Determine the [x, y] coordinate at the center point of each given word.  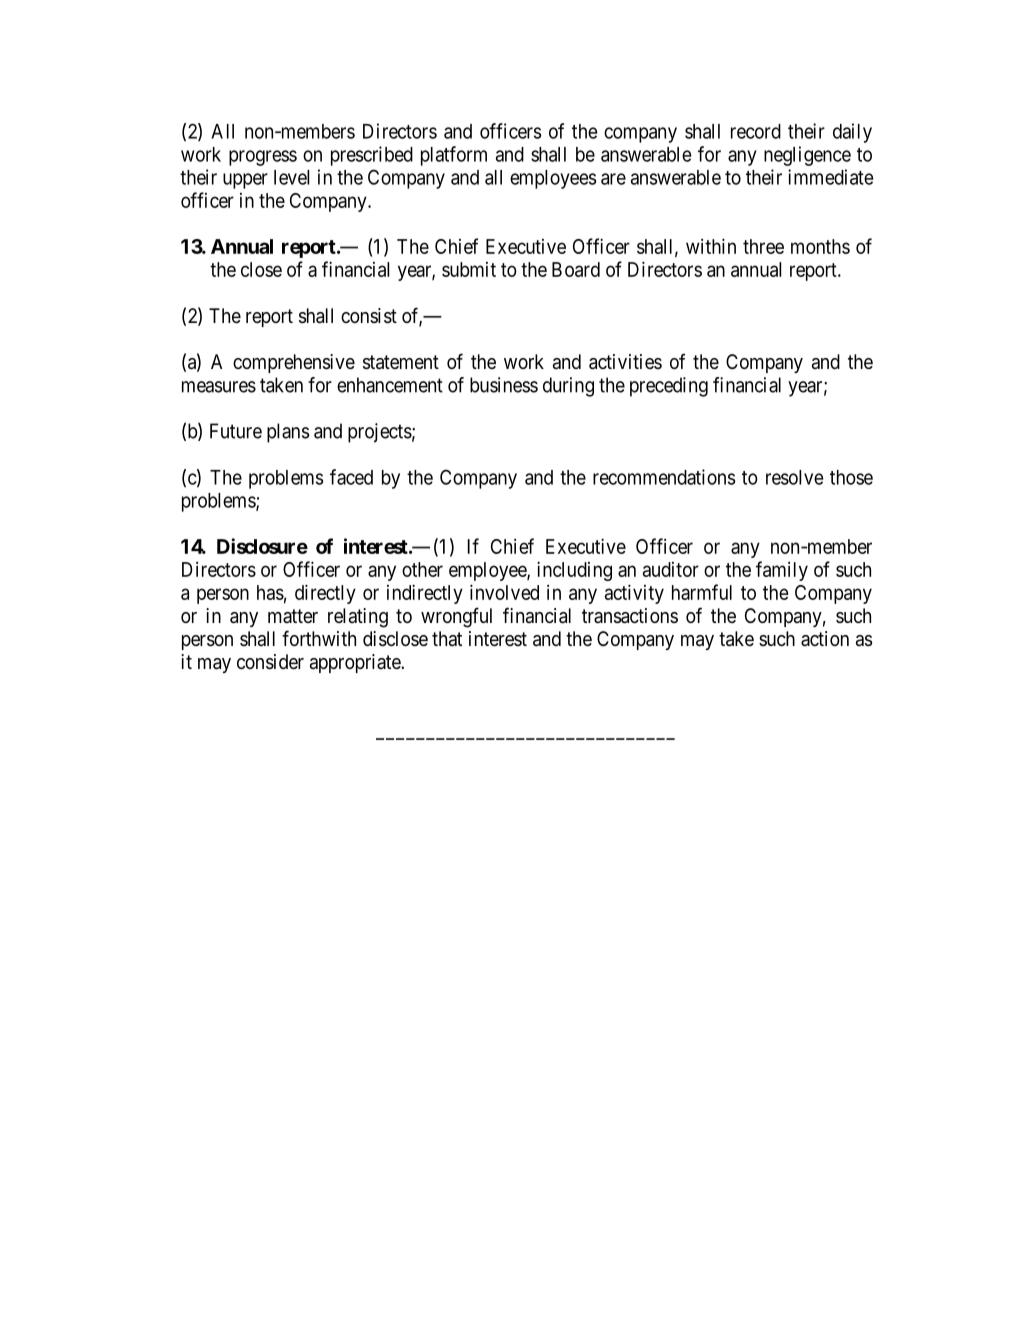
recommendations [664, 477]
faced [351, 477]
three [763, 246]
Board [576, 269]
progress [263, 158]
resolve [794, 477]
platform [454, 156]
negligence [807, 156]
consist [369, 316]
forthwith [319, 638]
